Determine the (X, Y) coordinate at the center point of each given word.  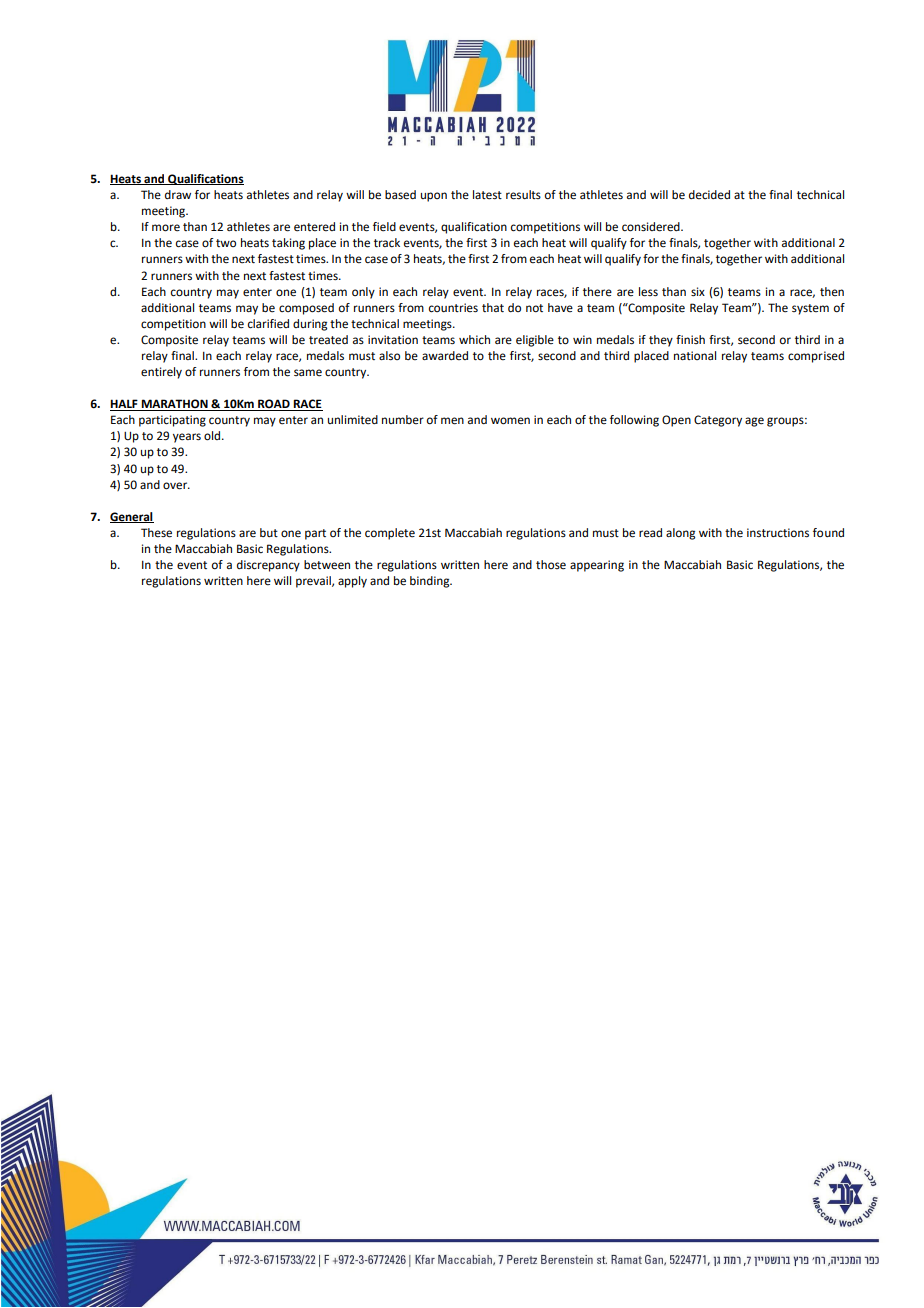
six (698, 291)
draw (178, 194)
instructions (778, 533)
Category (718, 421)
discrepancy (268, 566)
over (176, 486)
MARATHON (174, 405)
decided (709, 195)
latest (487, 195)
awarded (445, 356)
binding (431, 582)
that (493, 308)
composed (306, 309)
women (510, 421)
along (680, 534)
